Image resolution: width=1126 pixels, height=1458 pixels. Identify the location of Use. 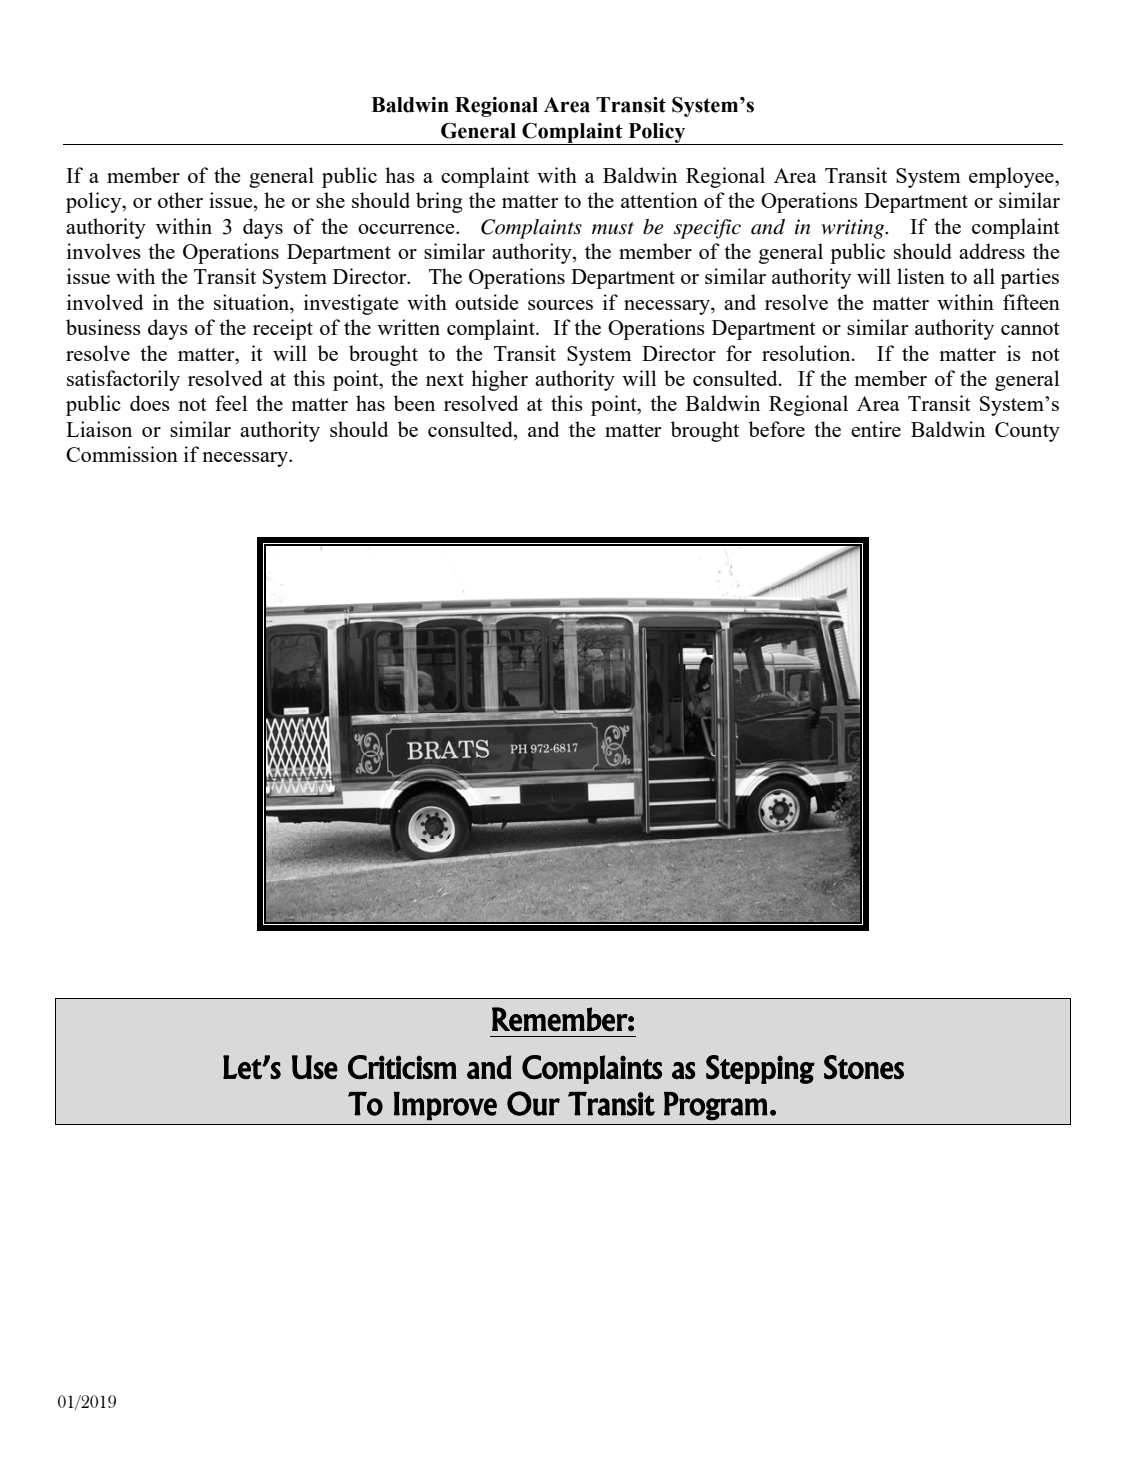
(315, 1067).
